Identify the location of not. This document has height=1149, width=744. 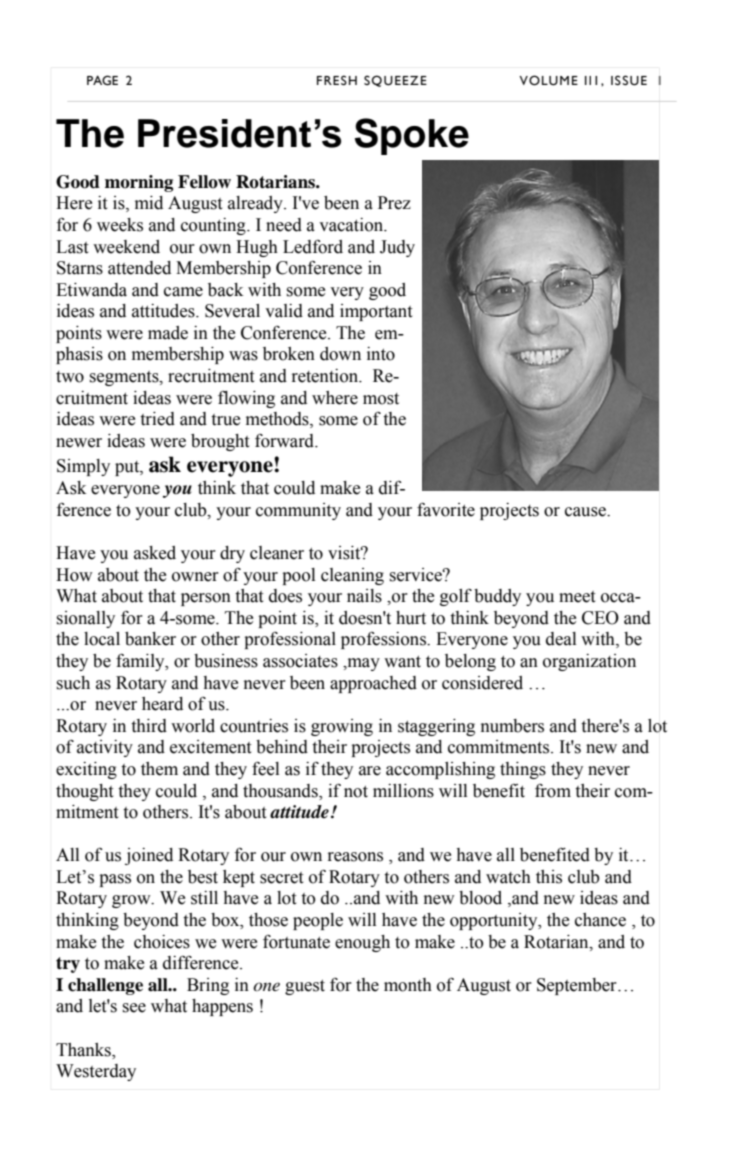
(356, 792).
